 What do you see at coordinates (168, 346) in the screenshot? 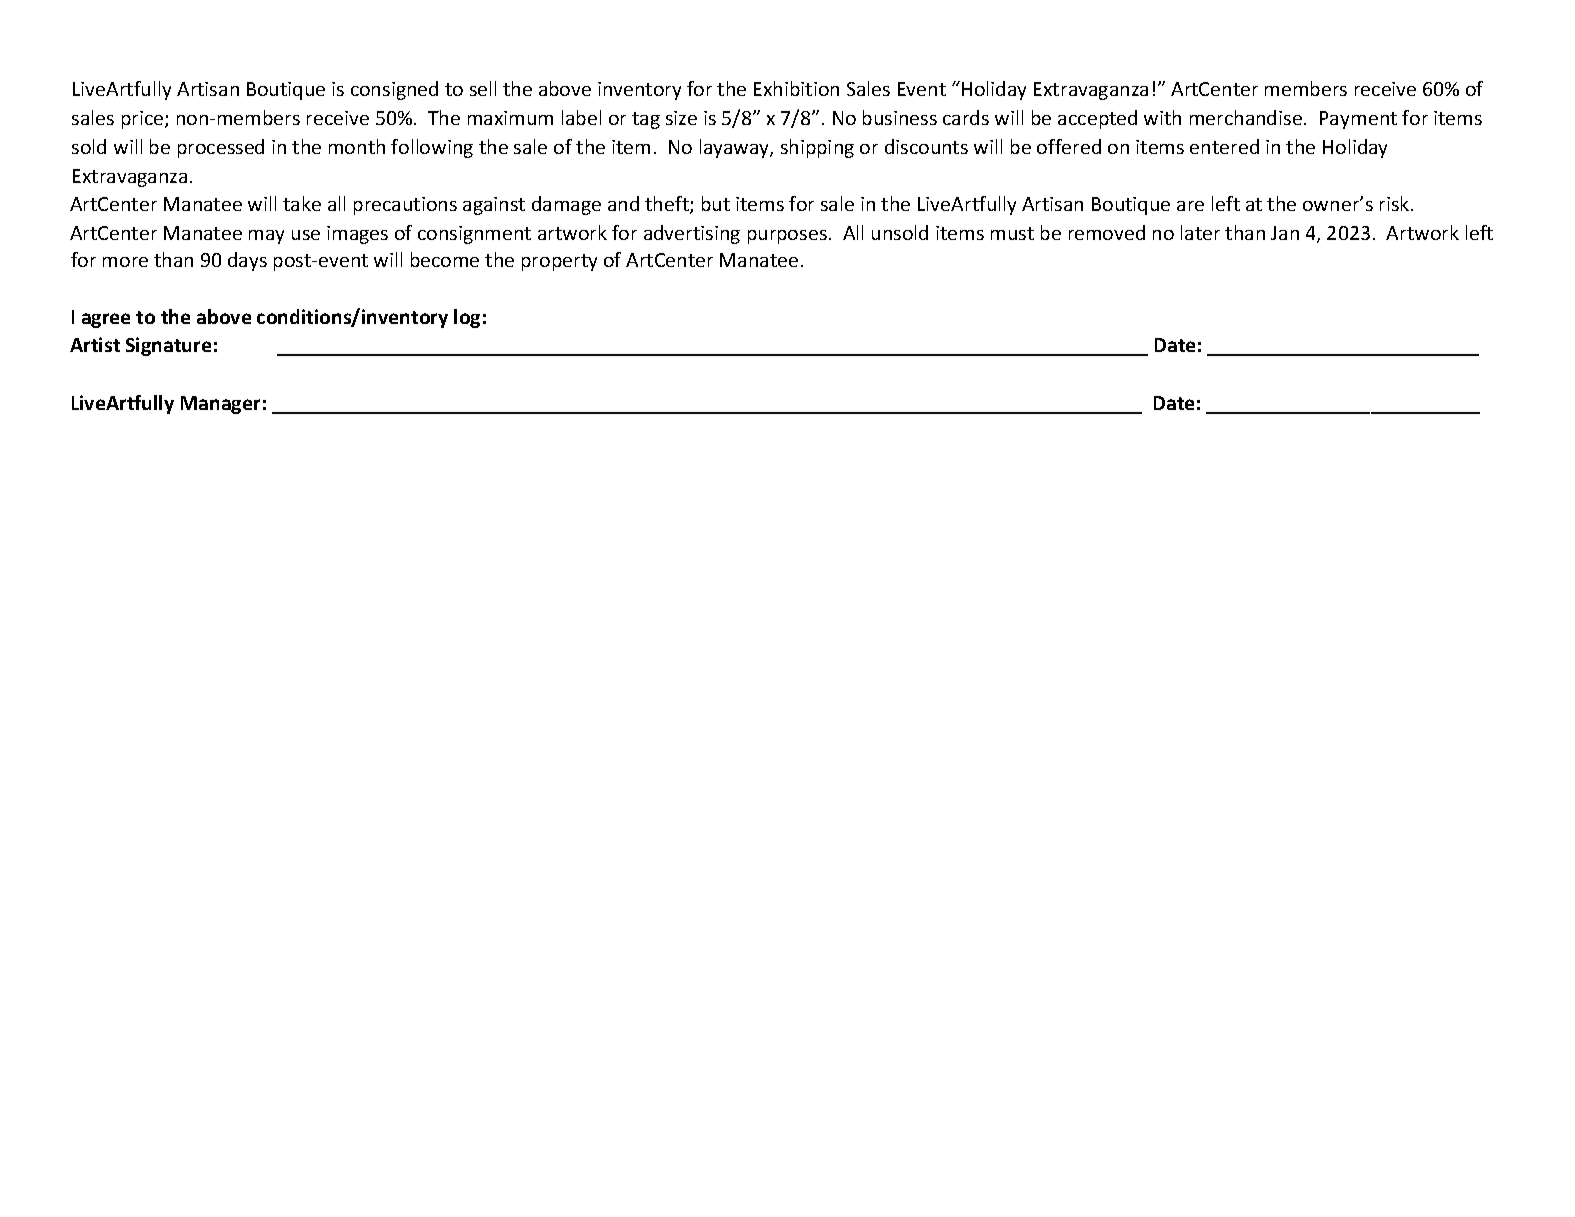
I see `Signature` at bounding box center [168, 346].
